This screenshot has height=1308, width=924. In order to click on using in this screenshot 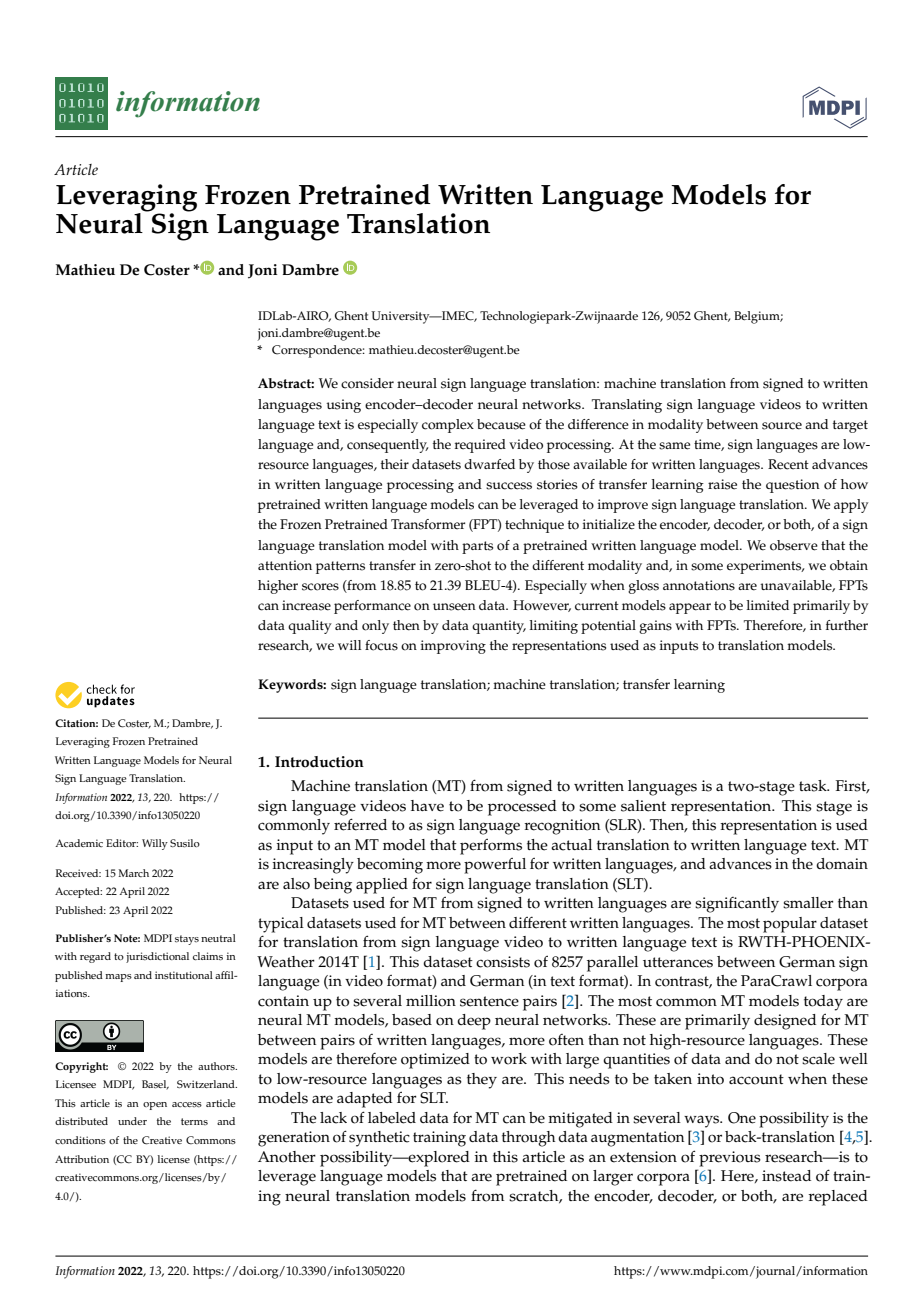, I will do `click(343, 406)`.
